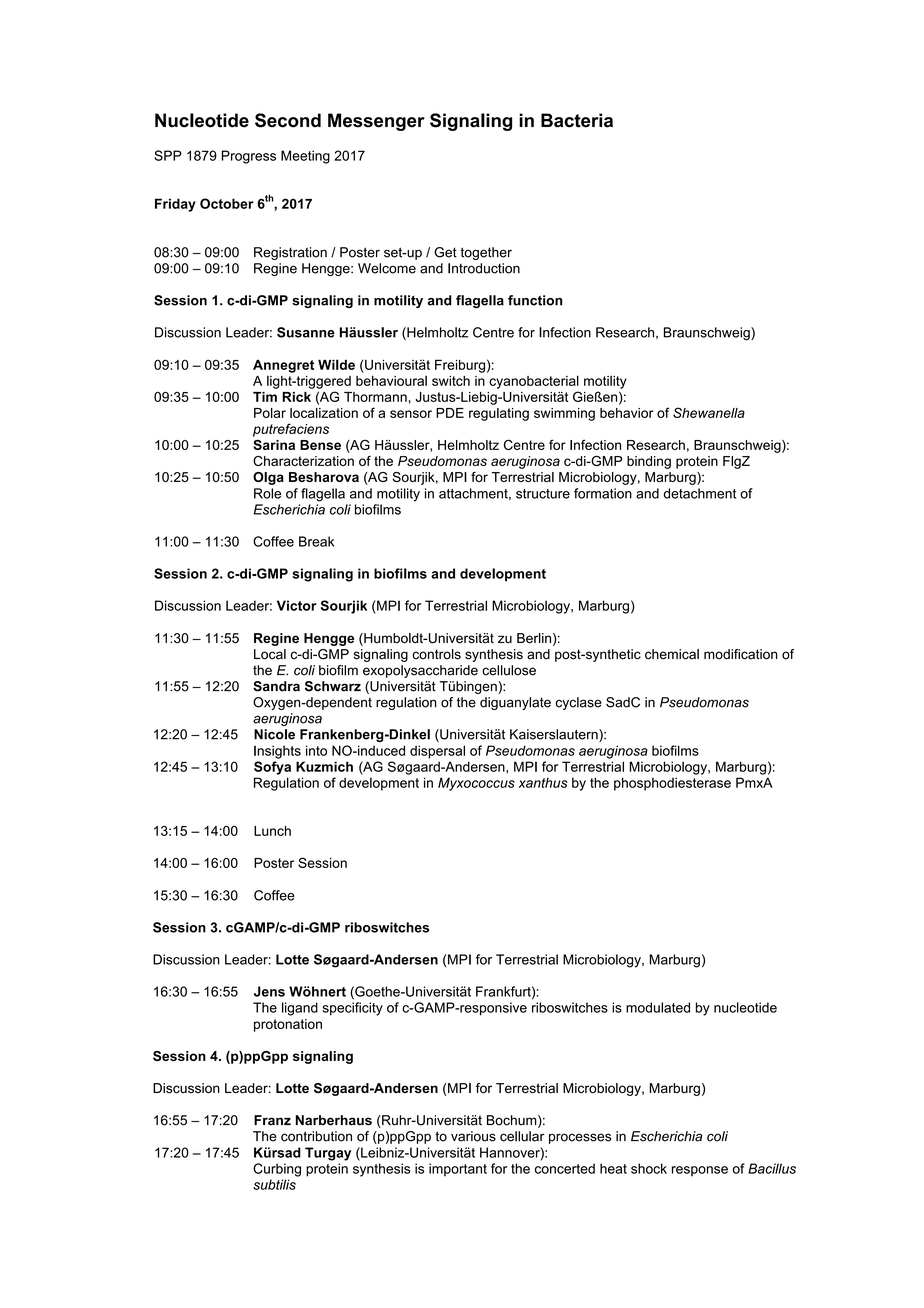 This screenshot has width=924, height=1308. I want to click on dispersal, so click(437, 752).
